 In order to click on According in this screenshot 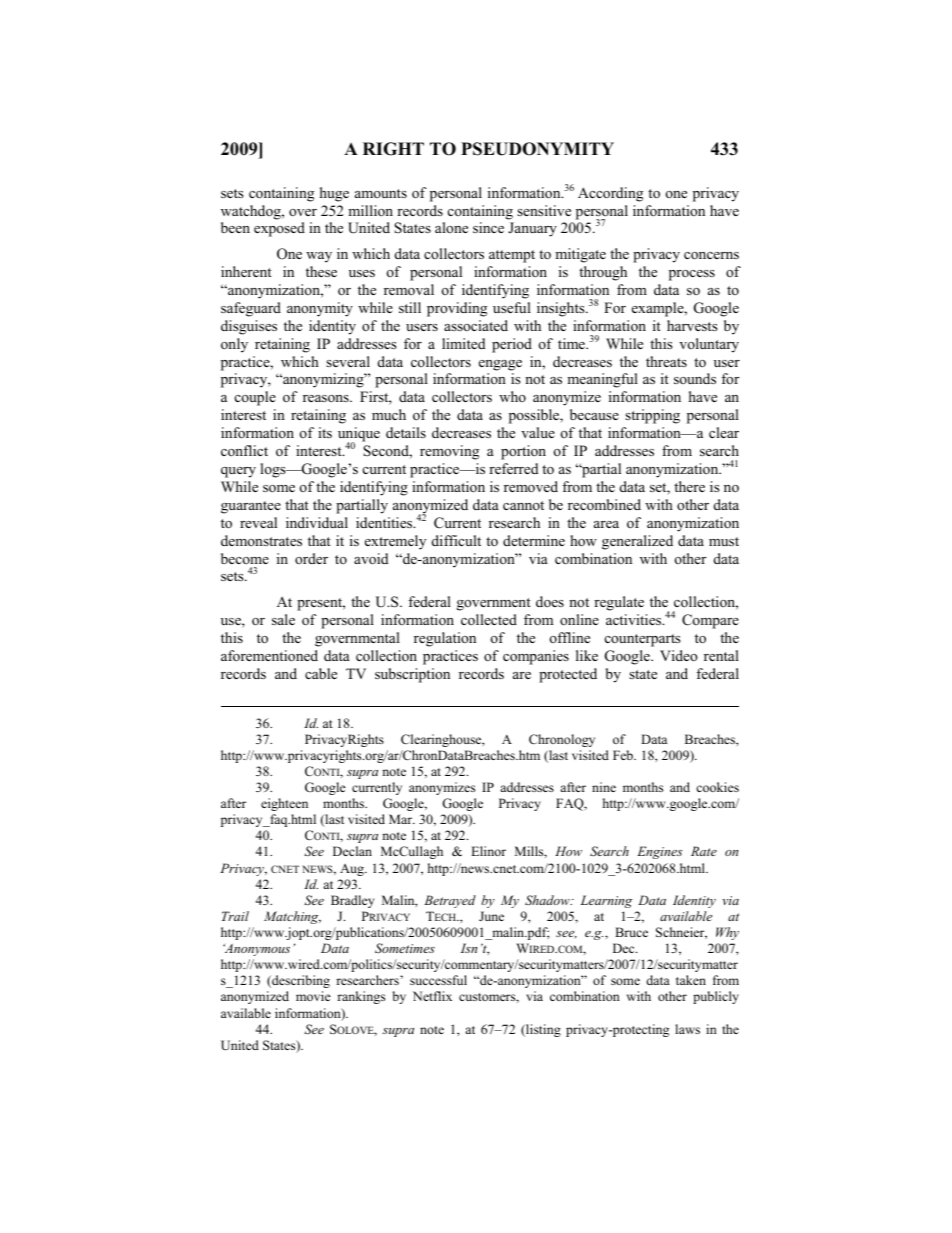, I will do `click(610, 194)`.
